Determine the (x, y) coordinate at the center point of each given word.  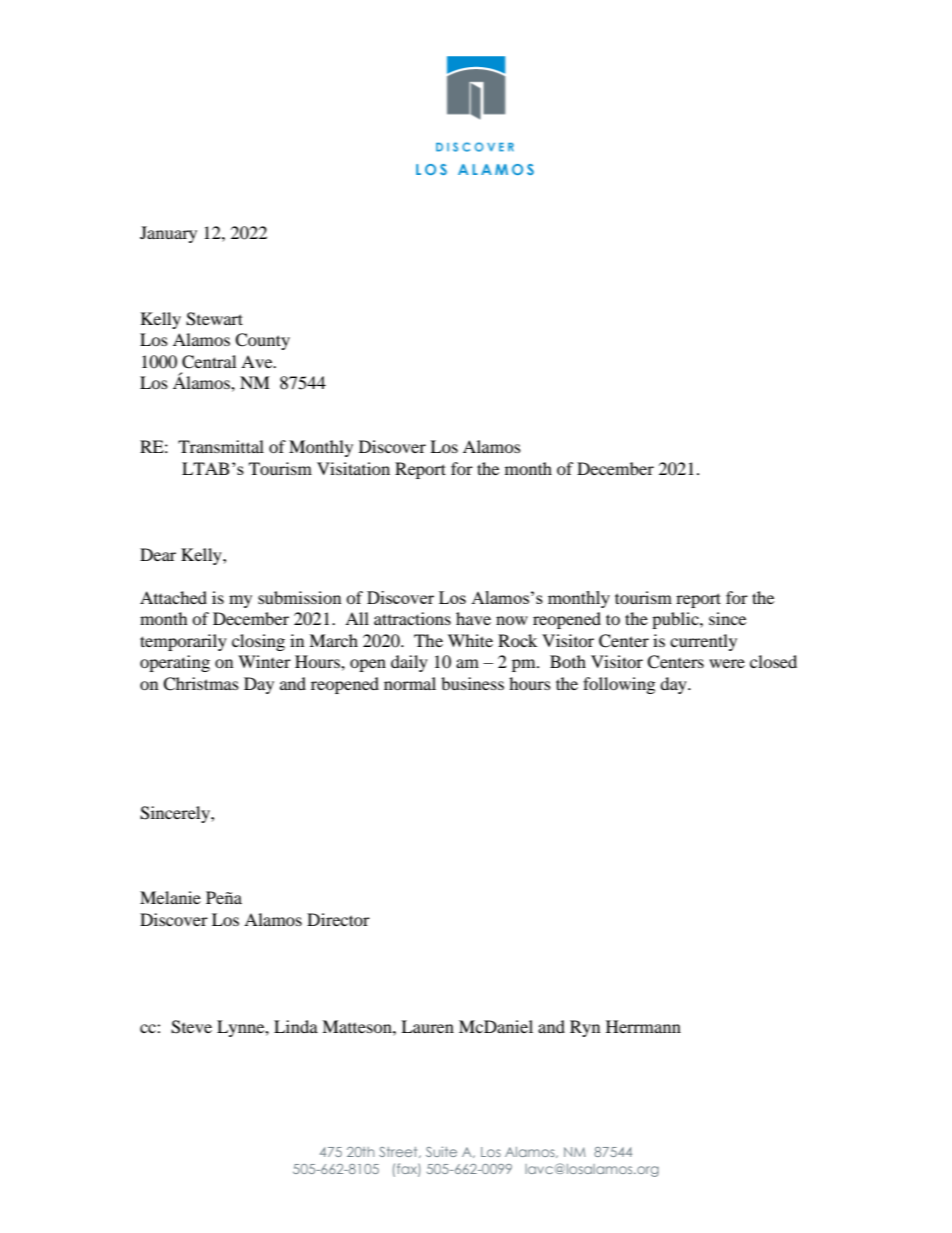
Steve (191, 1027)
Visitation (353, 468)
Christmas (201, 684)
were (727, 663)
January (168, 234)
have (473, 618)
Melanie (170, 897)
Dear (158, 554)
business (472, 683)
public (676, 620)
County (262, 341)
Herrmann (643, 1026)
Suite (441, 1151)
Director (338, 919)
